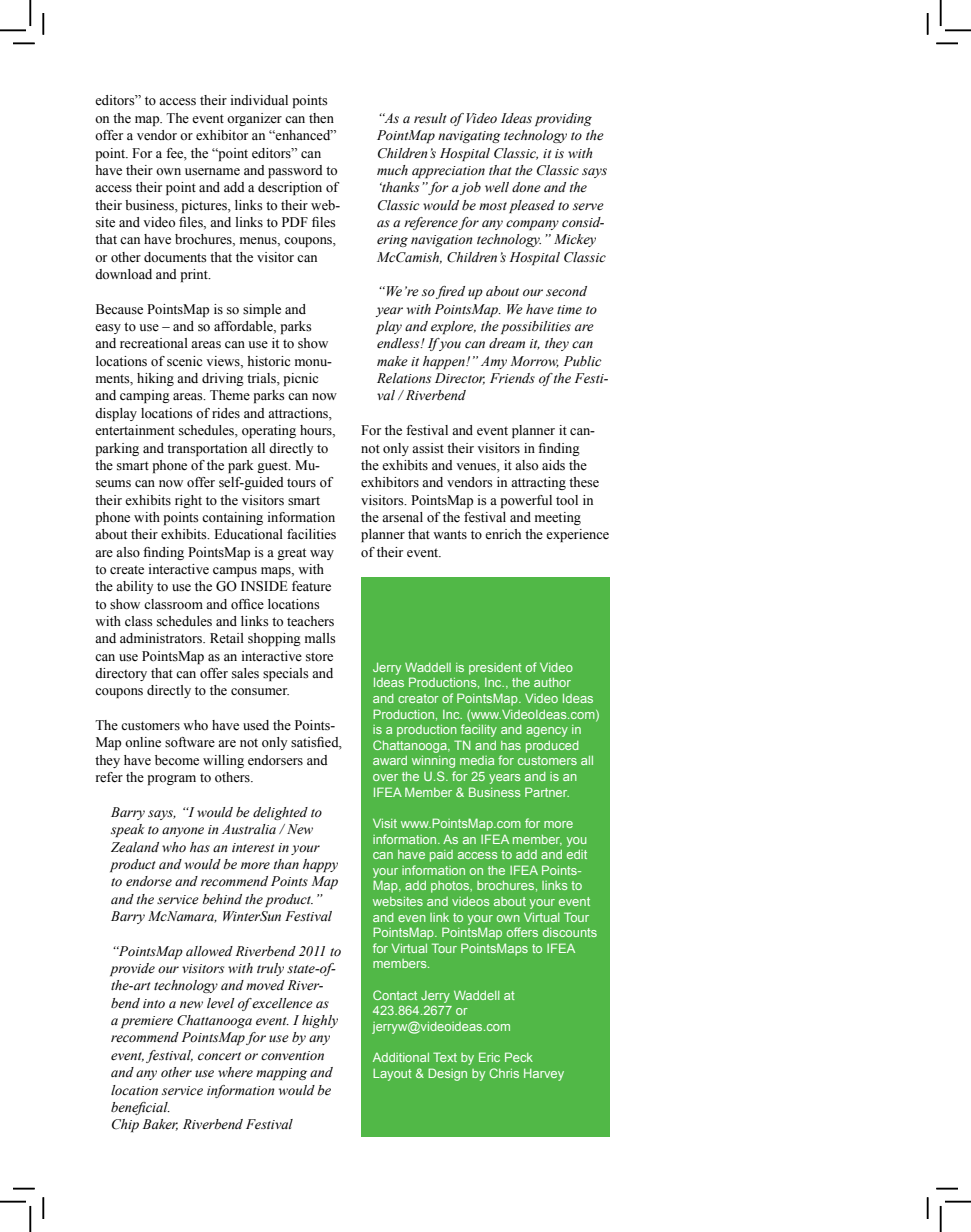  What do you see at coordinates (547, 792) in the document?
I see `Partner` at bounding box center [547, 792].
